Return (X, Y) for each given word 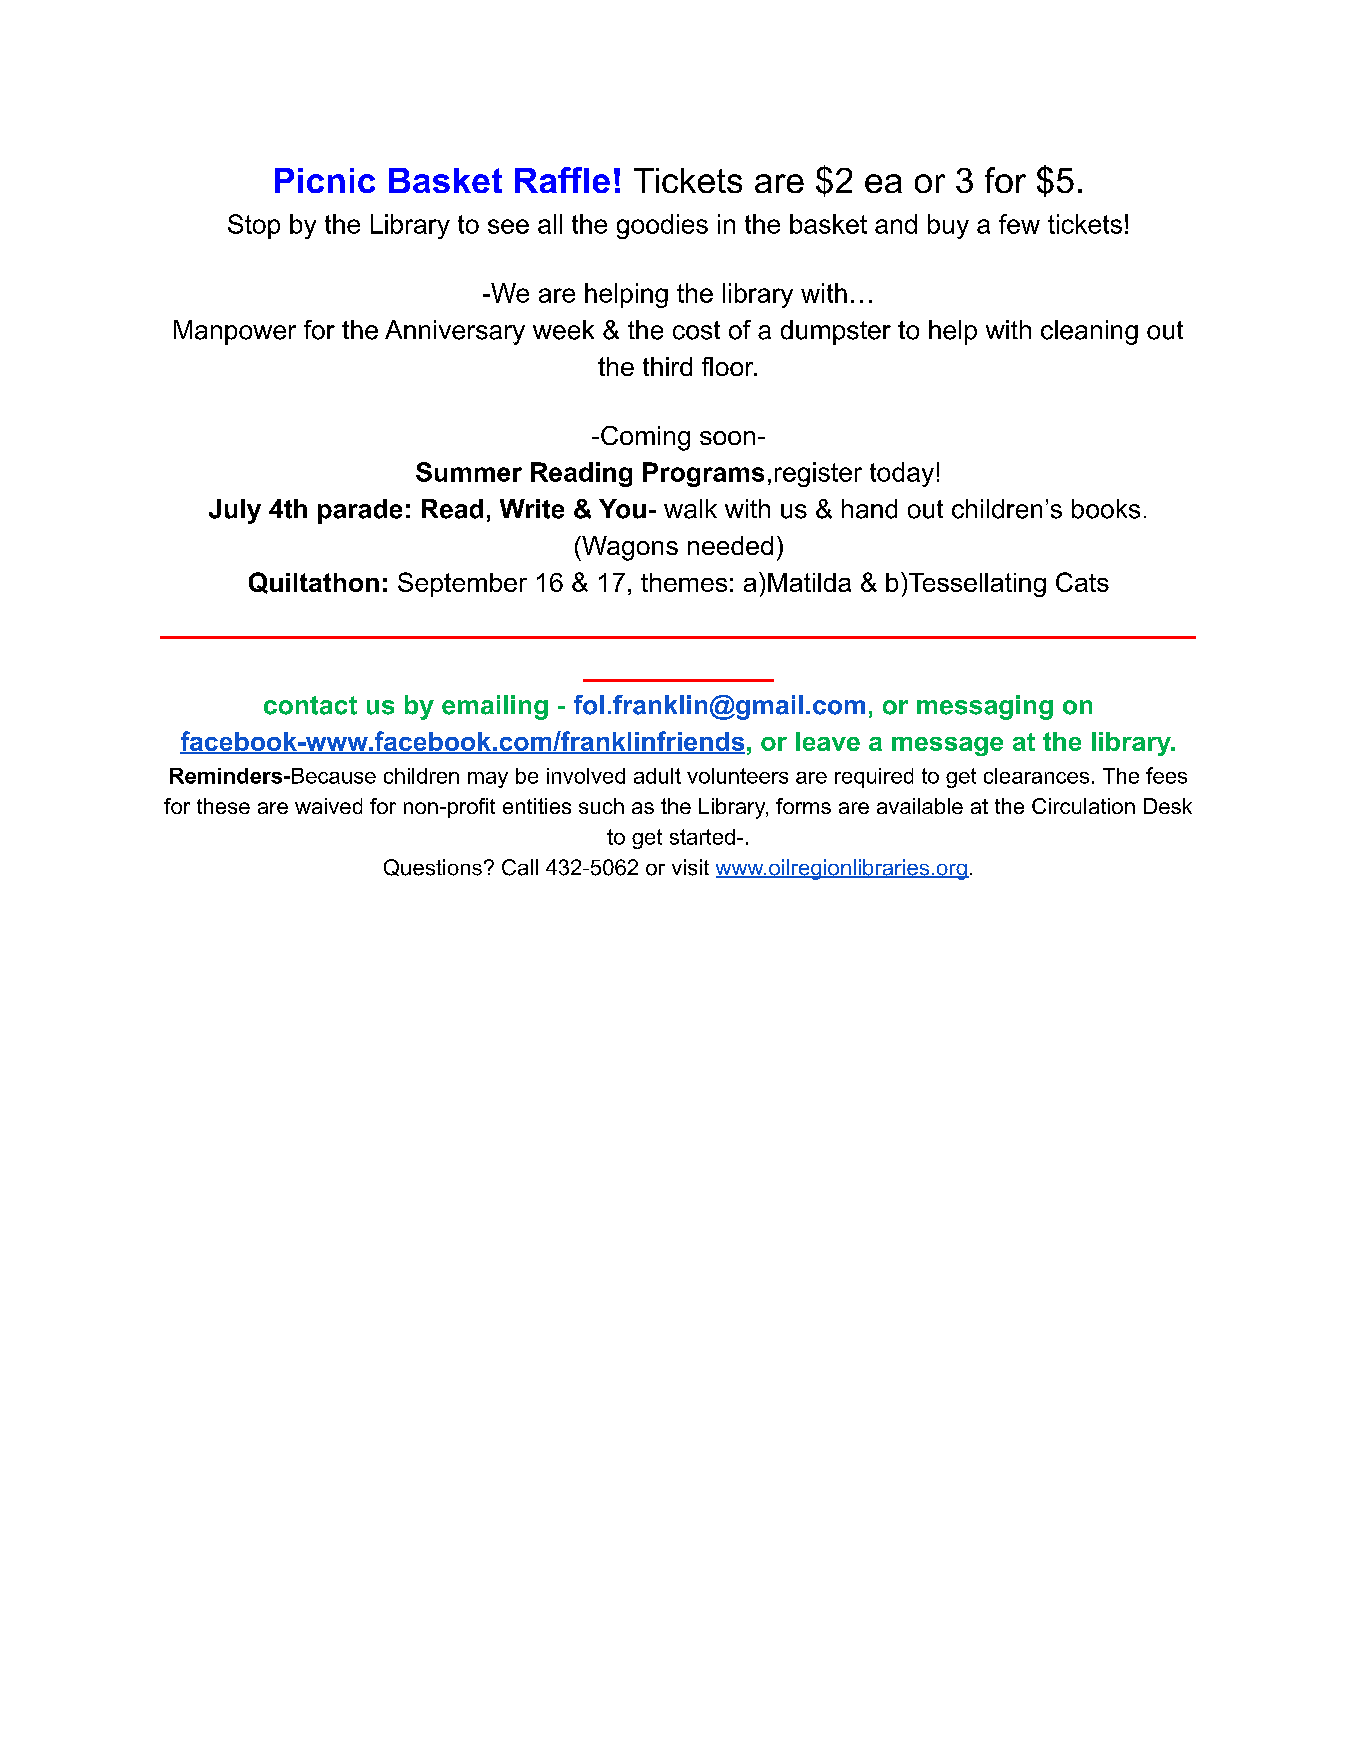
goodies (662, 226)
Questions (433, 867)
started (702, 837)
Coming (645, 438)
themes (684, 582)
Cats (1082, 582)
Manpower (235, 332)
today (902, 474)
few (1019, 224)
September (462, 584)
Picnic (325, 180)
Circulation (1083, 806)
